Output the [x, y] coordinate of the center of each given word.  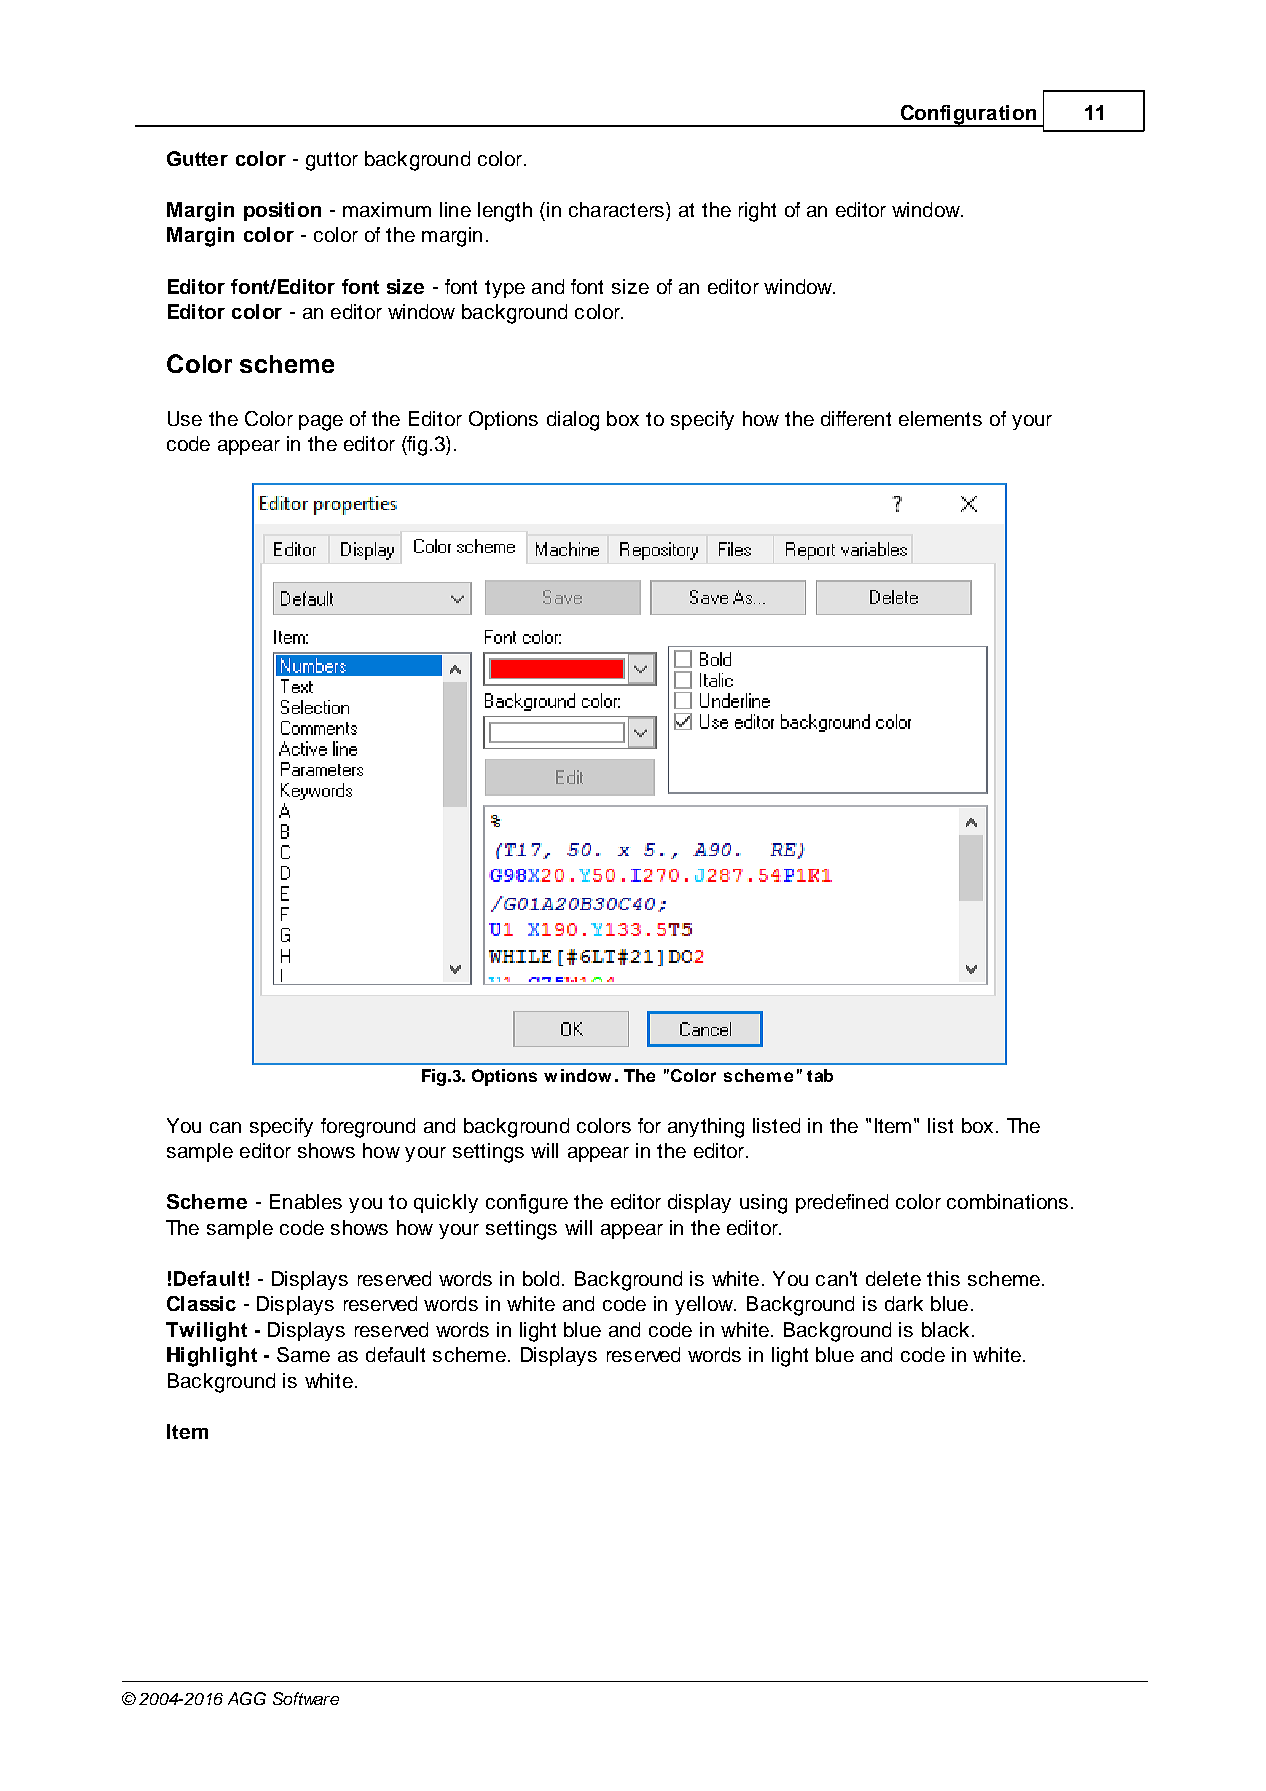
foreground [368, 1128]
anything [706, 1128]
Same [303, 1354]
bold [541, 1278]
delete [893, 1278]
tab [820, 1075]
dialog [573, 421]
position [282, 211]
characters [616, 209]
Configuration [968, 116]
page [321, 423]
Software [306, 1698]
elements [940, 418]
